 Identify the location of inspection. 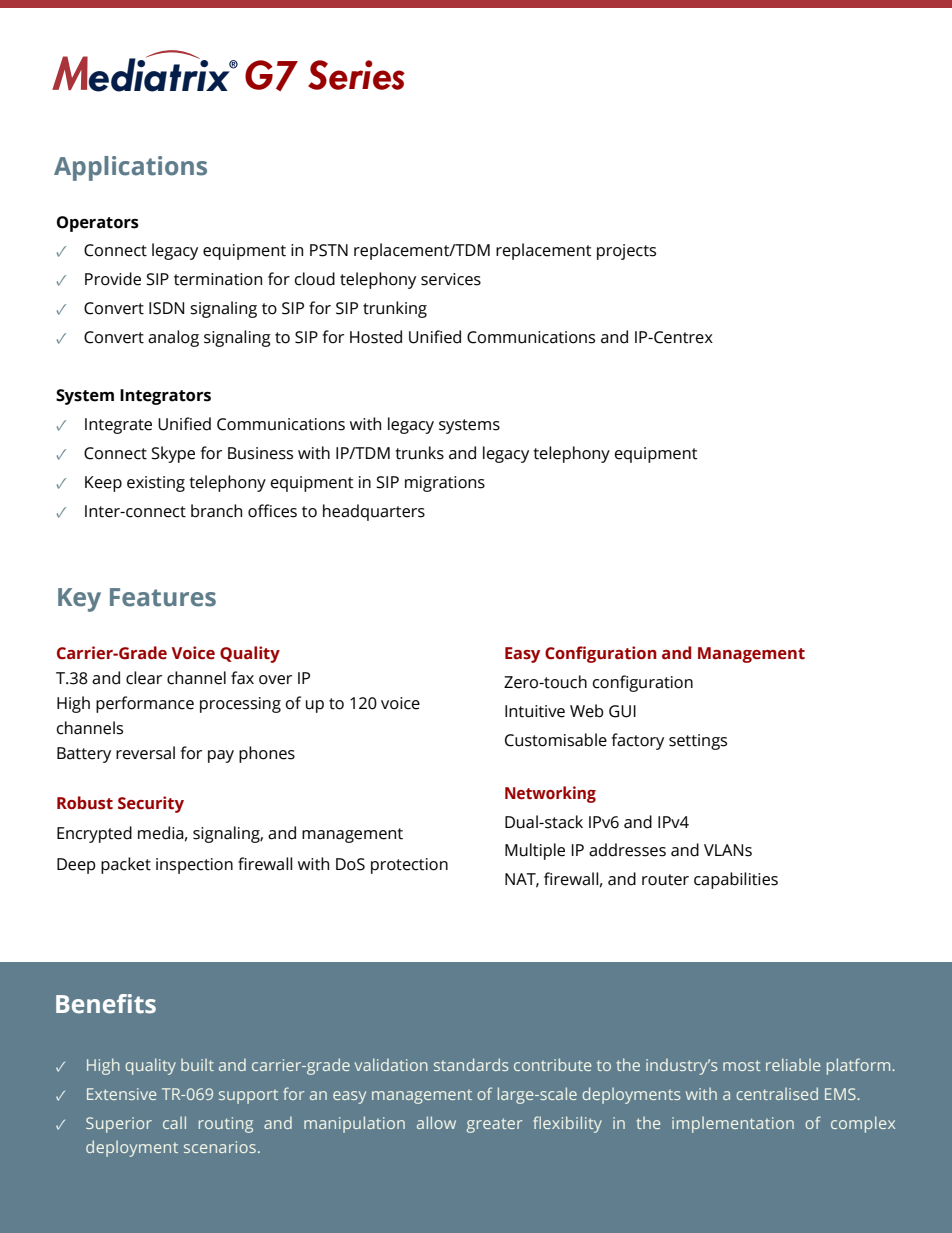
(194, 866).
